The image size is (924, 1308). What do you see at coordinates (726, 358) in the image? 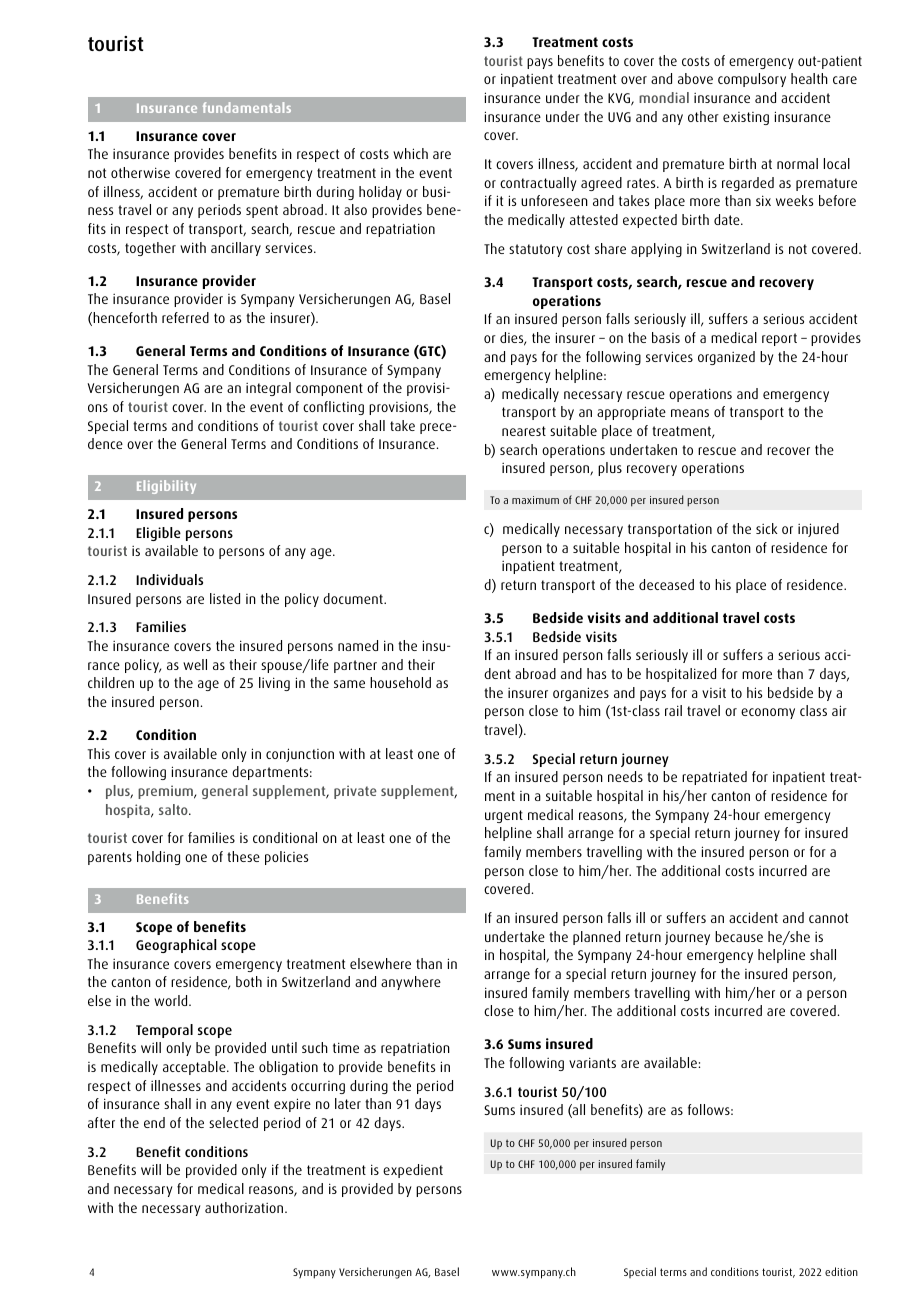
I see `organized` at bounding box center [726, 358].
